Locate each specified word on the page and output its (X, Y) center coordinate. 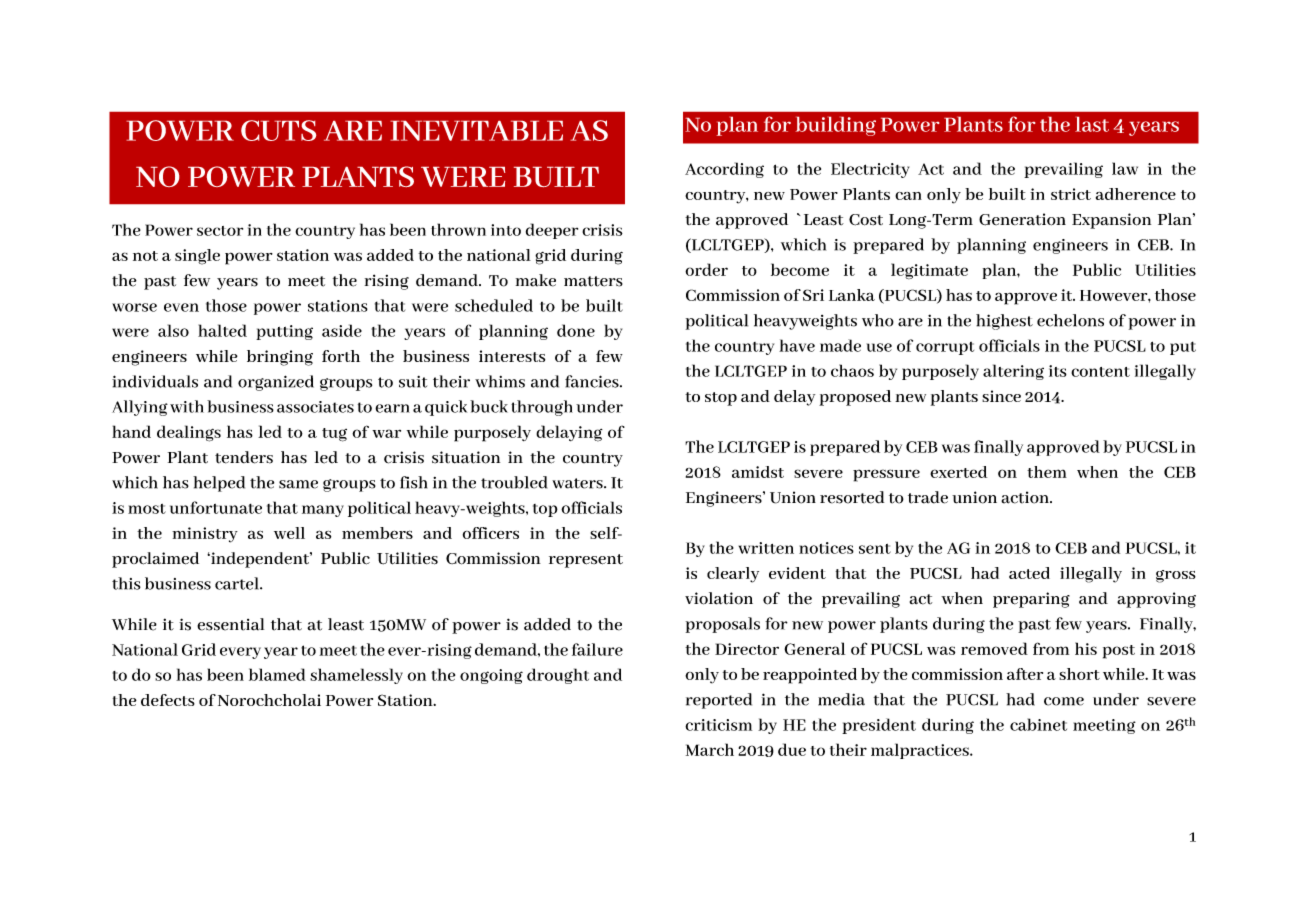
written (766, 548)
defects (168, 700)
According (724, 170)
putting (284, 332)
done (576, 330)
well (289, 533)
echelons (1070, 320)
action (1026, 497)
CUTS (278, 130)
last (1092, 124)
